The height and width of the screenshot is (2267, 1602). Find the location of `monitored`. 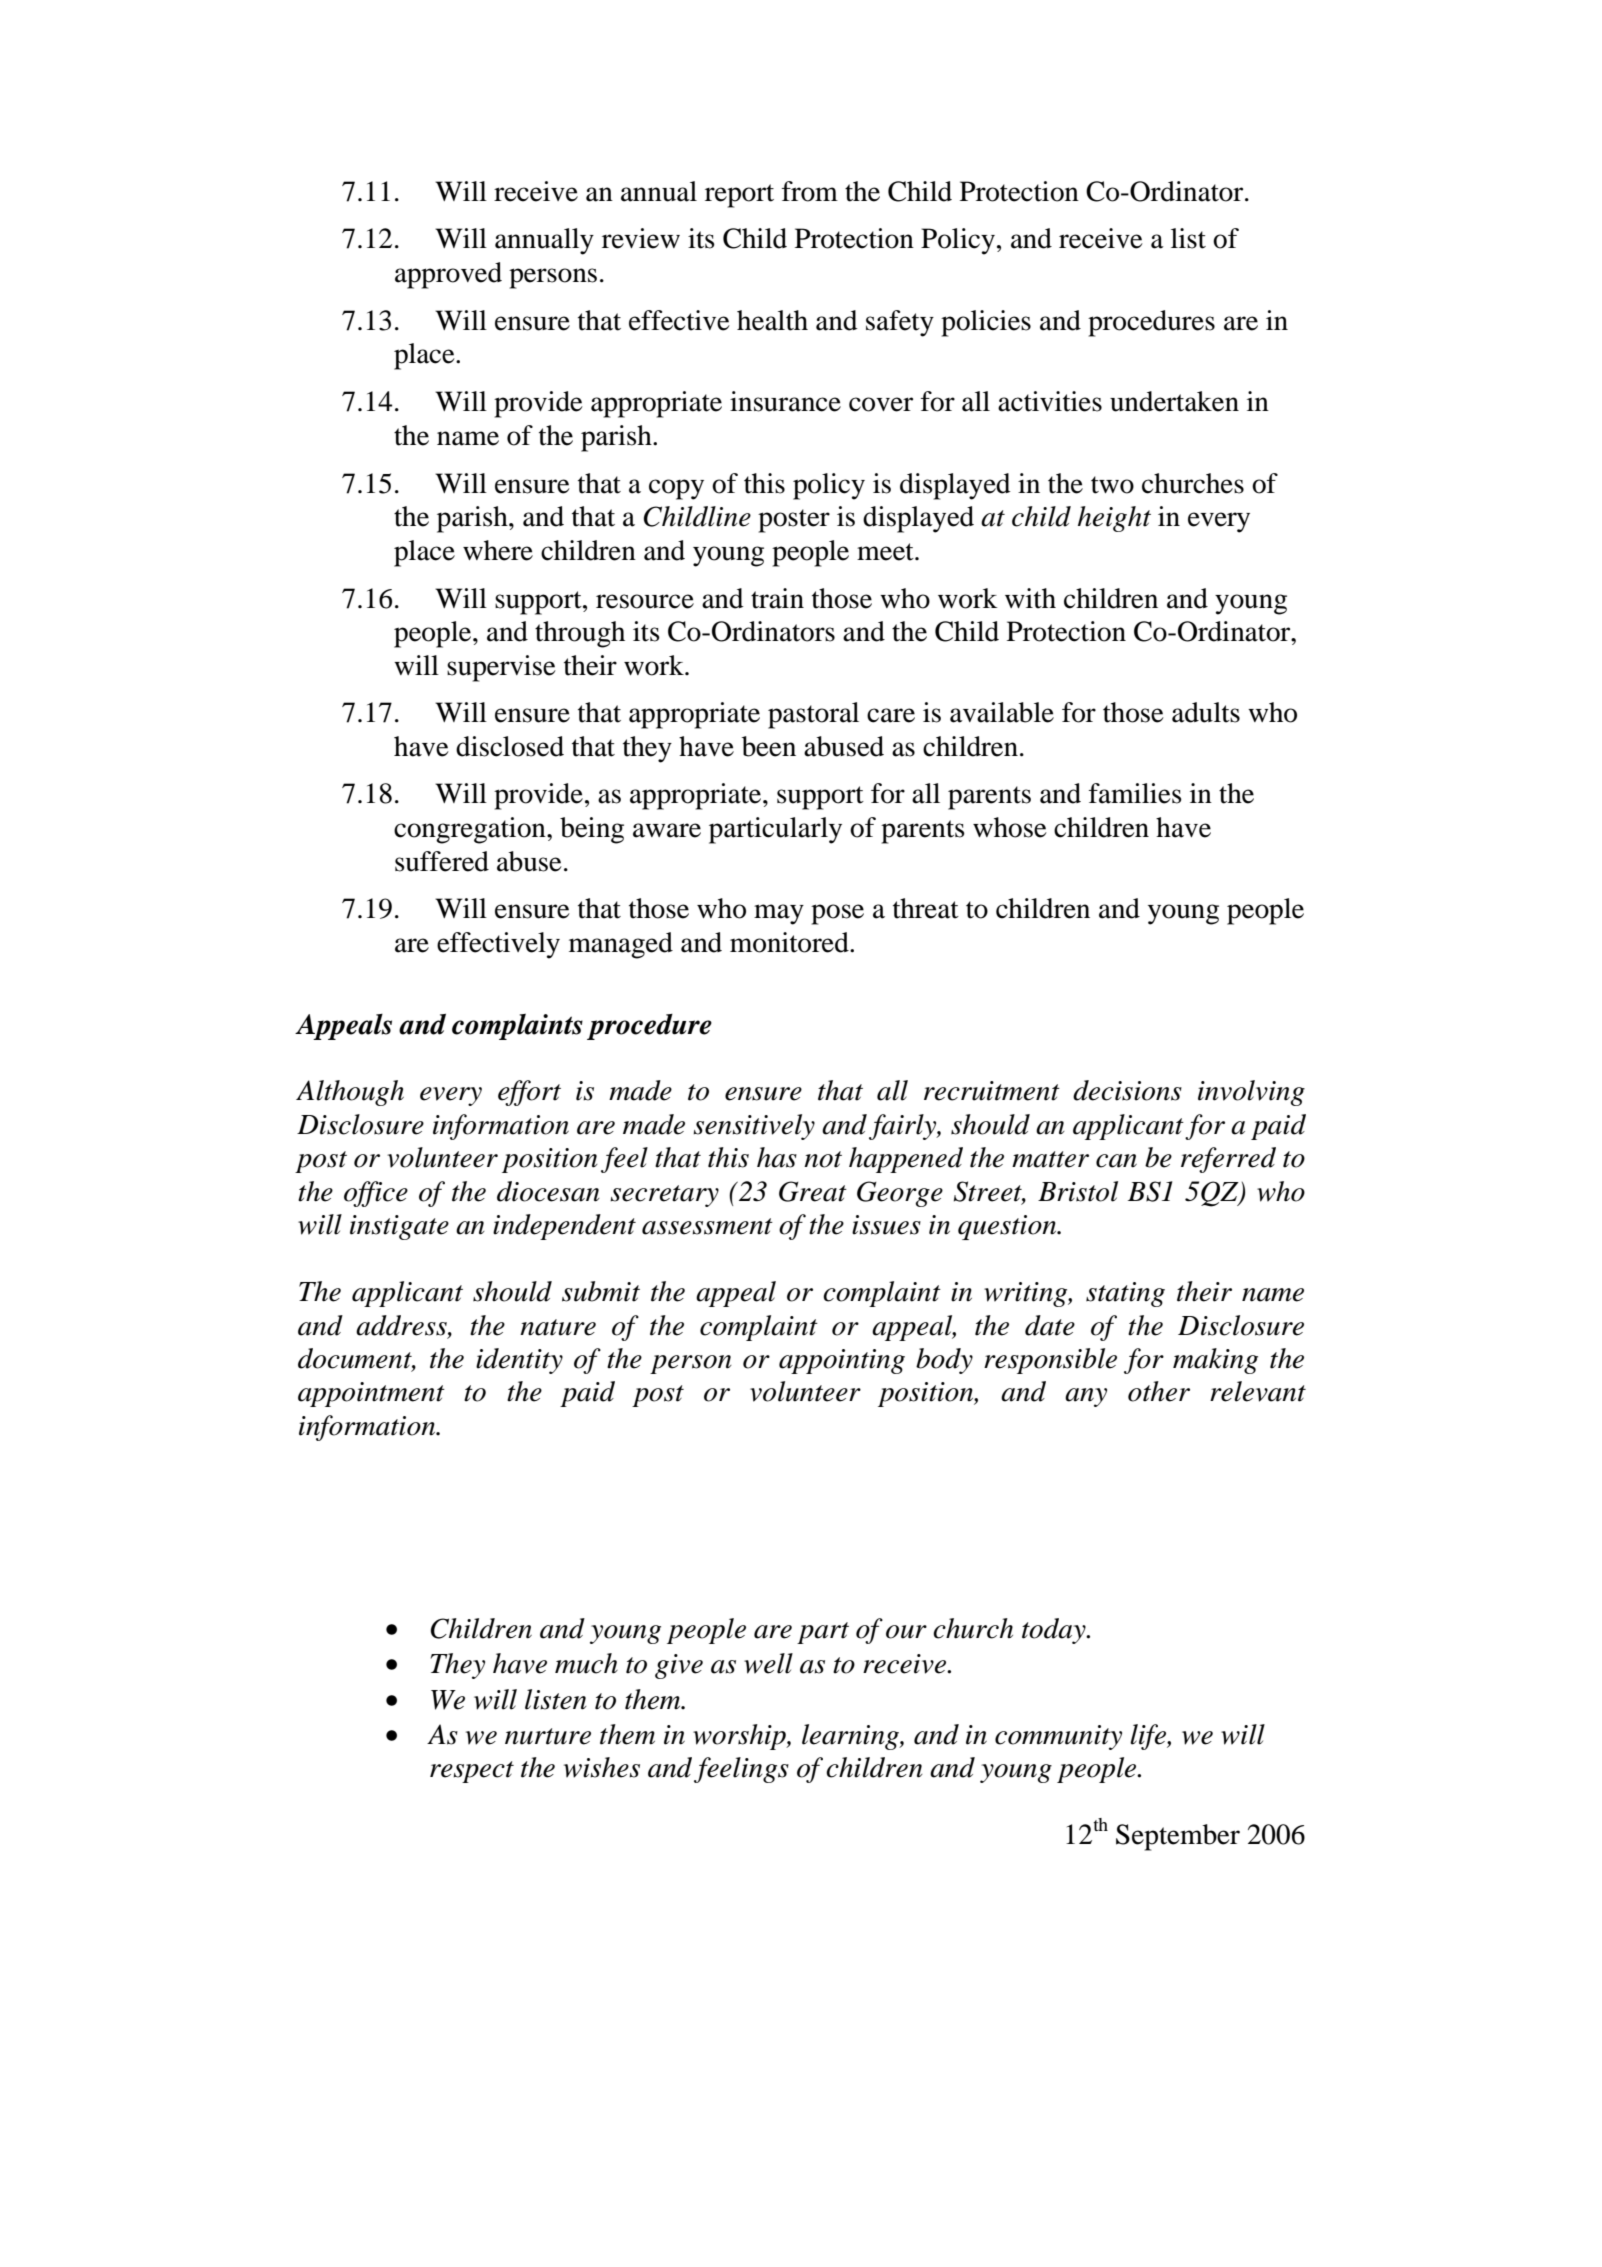

monitored is located at coordinates (790, 942).
